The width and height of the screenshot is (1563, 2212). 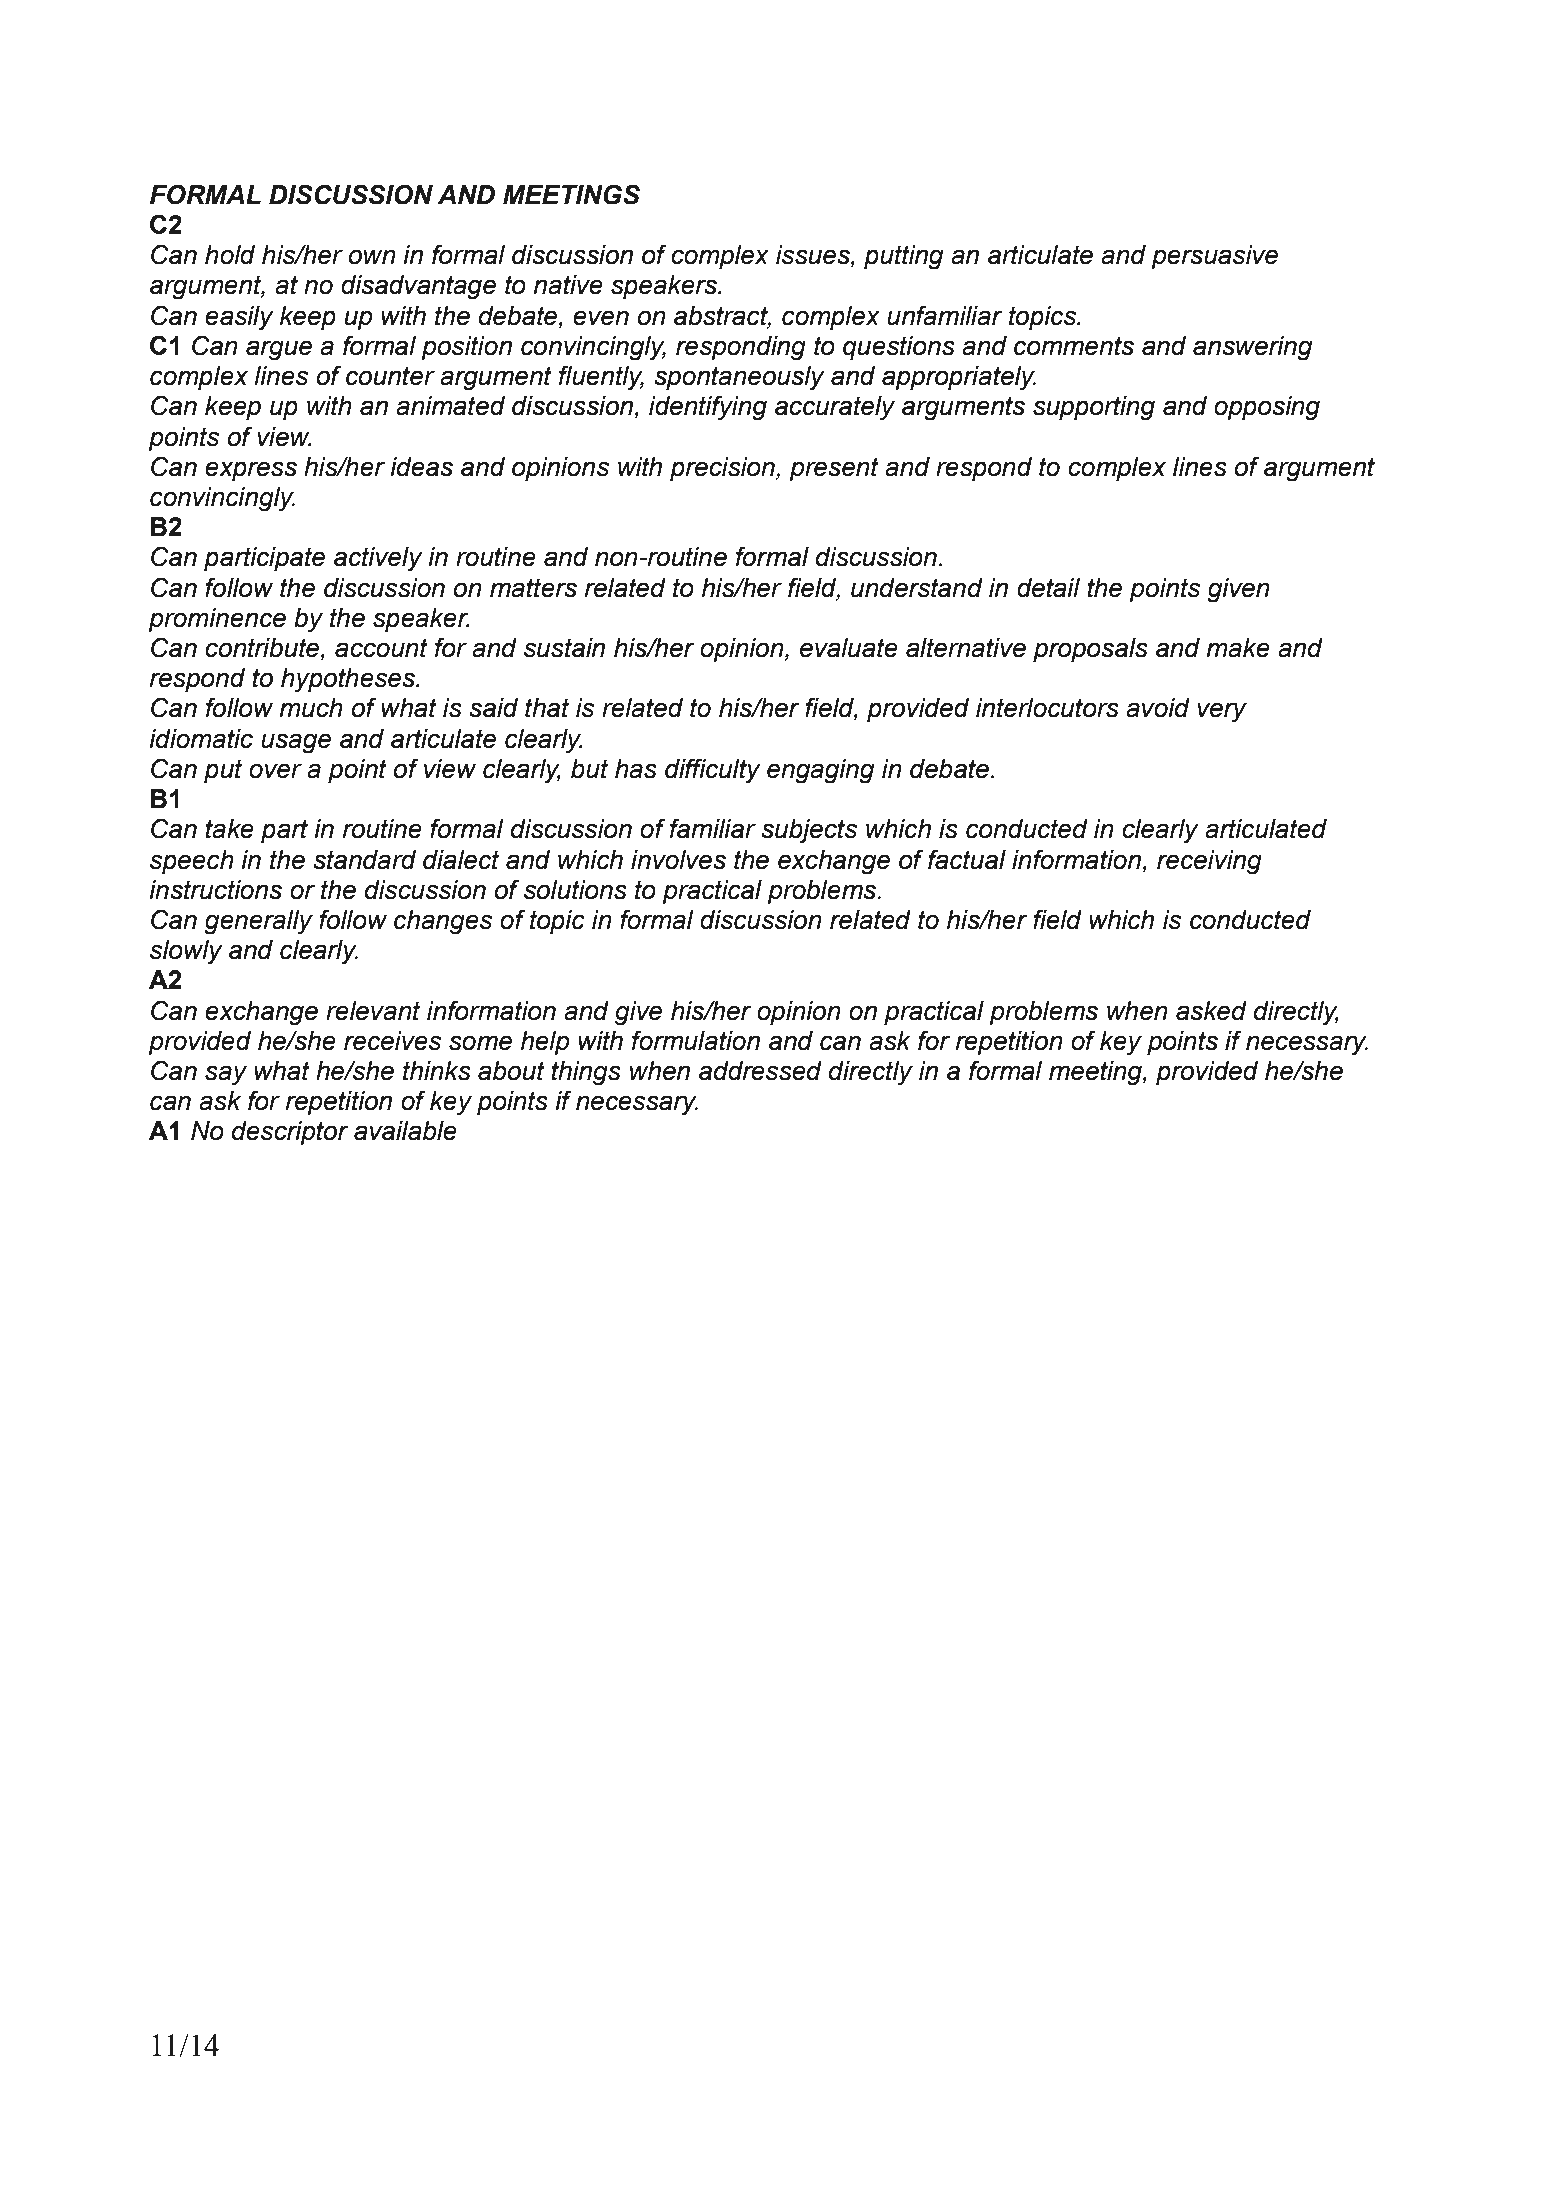 I want to click on avoid, so click(x=1158, y=708).
